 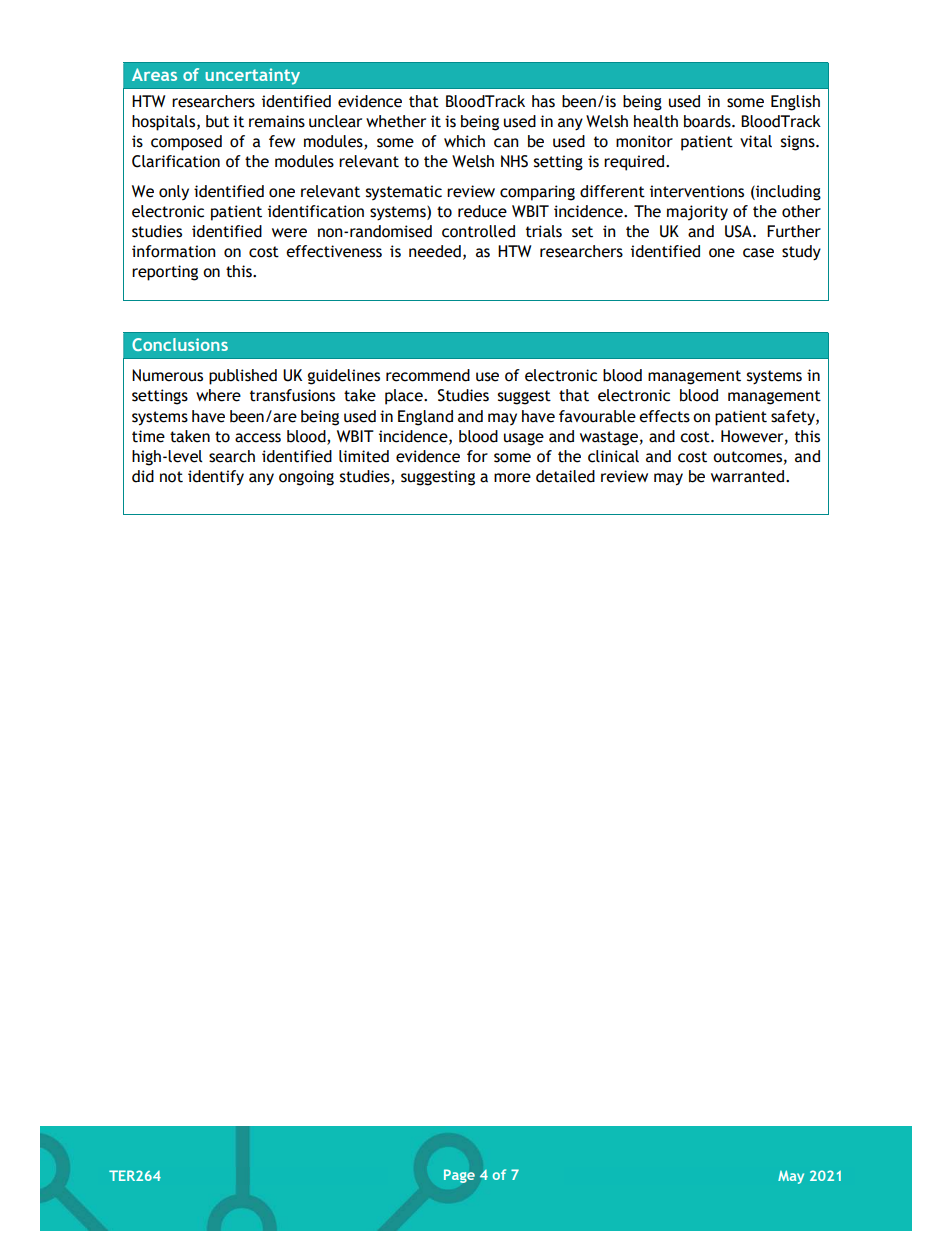 What do you see at coordinates (708, 121) in the screenshot?
I see `boards` at bounding box center [708, 121].
